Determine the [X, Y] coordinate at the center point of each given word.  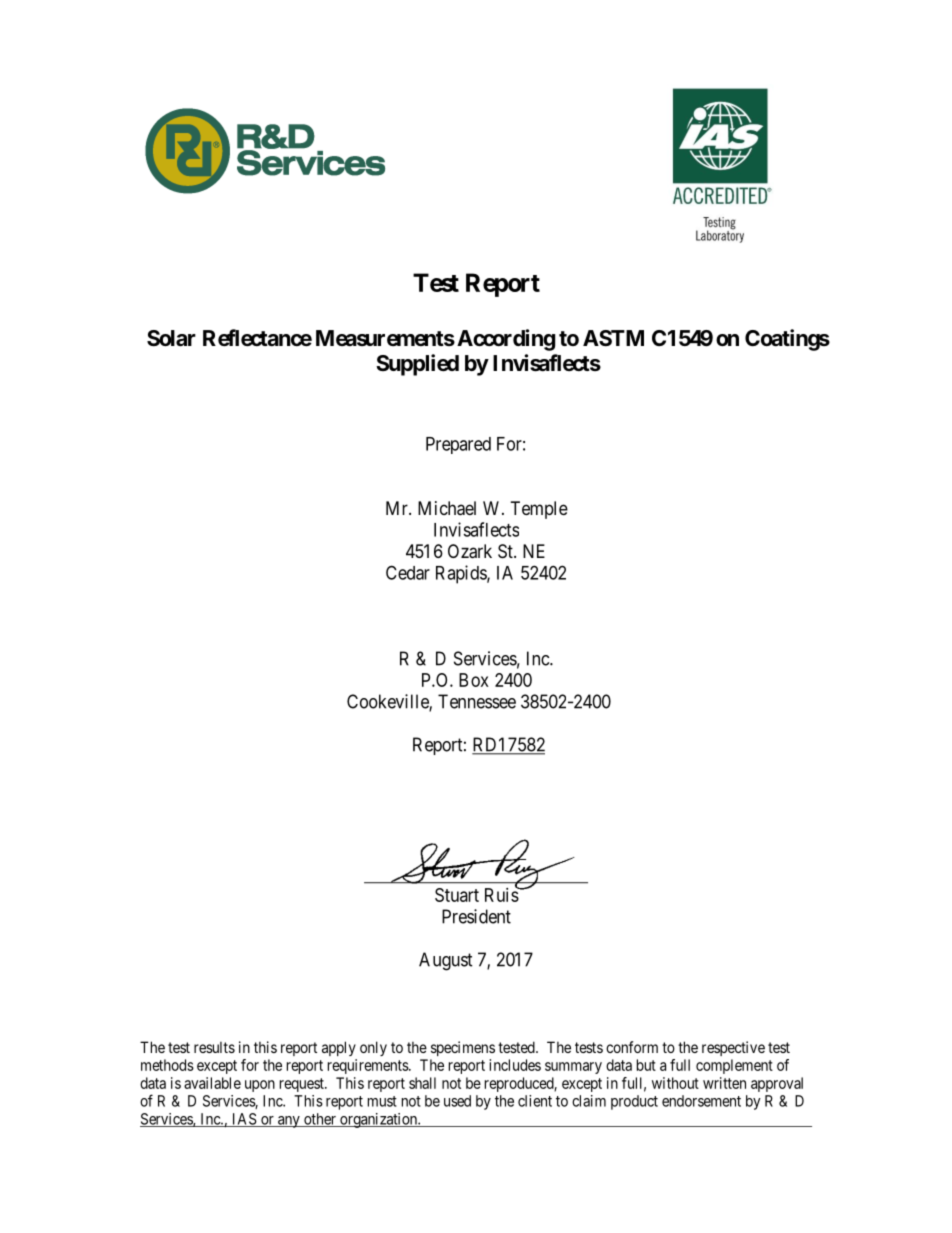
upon [260, 1086]
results [214, 1047]
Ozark [470, 551]
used [457, 1101]
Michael [447, 508]
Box [474, 680]
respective [733, 1048]
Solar [171, 338]
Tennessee [477, 701]
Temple [539, 510]
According [506, 340]
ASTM [613, 338]
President [476, 916]
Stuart [457, 895]
